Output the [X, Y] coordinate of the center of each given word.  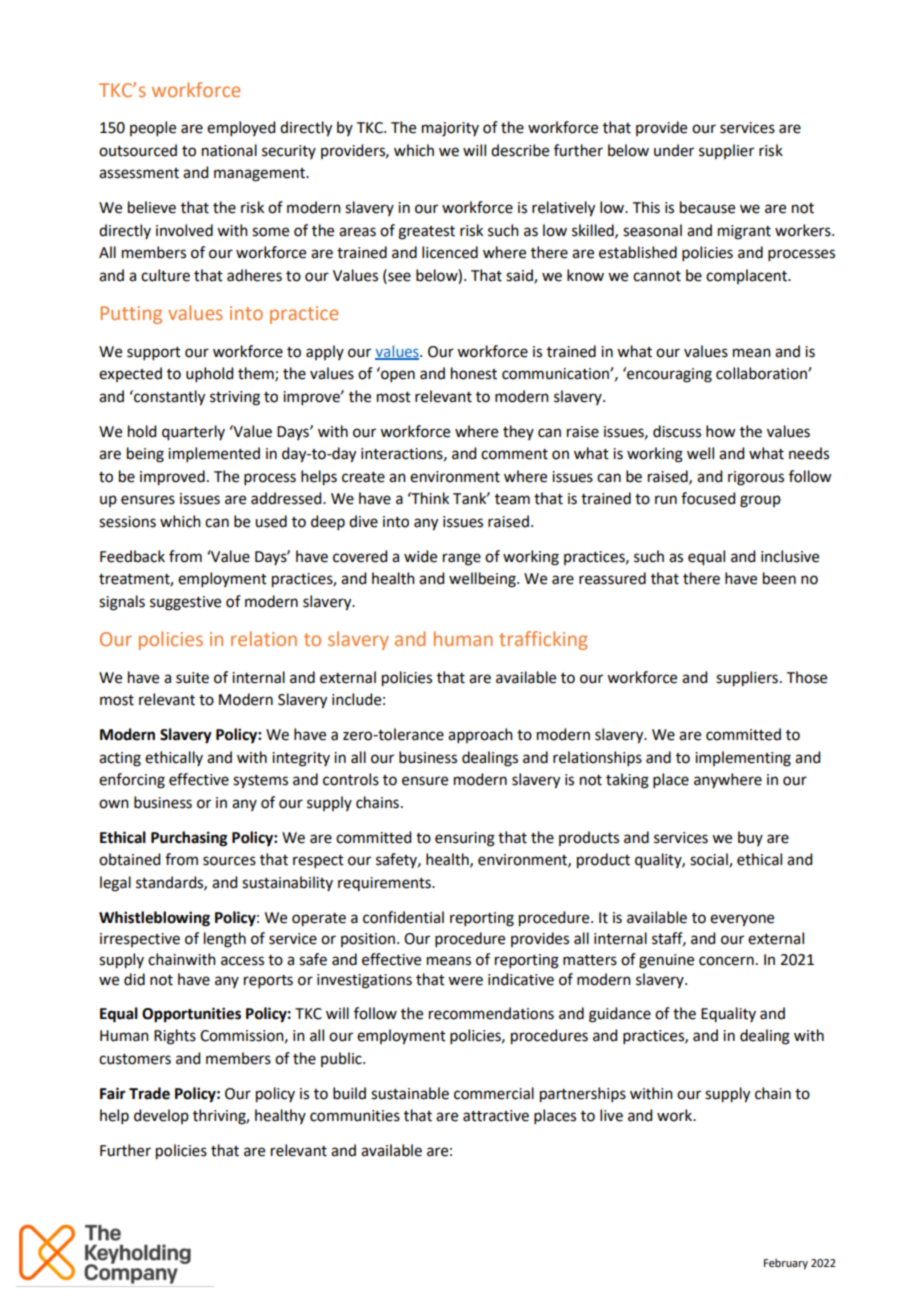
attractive [496, 1116]
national [229, 150]
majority [450, 129]
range [462, 559]
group [760, 501]
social [710, 860]
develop [161, 1116]
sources [229, 861]
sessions [127, 522]
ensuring [465, 839]
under [674, 150]
